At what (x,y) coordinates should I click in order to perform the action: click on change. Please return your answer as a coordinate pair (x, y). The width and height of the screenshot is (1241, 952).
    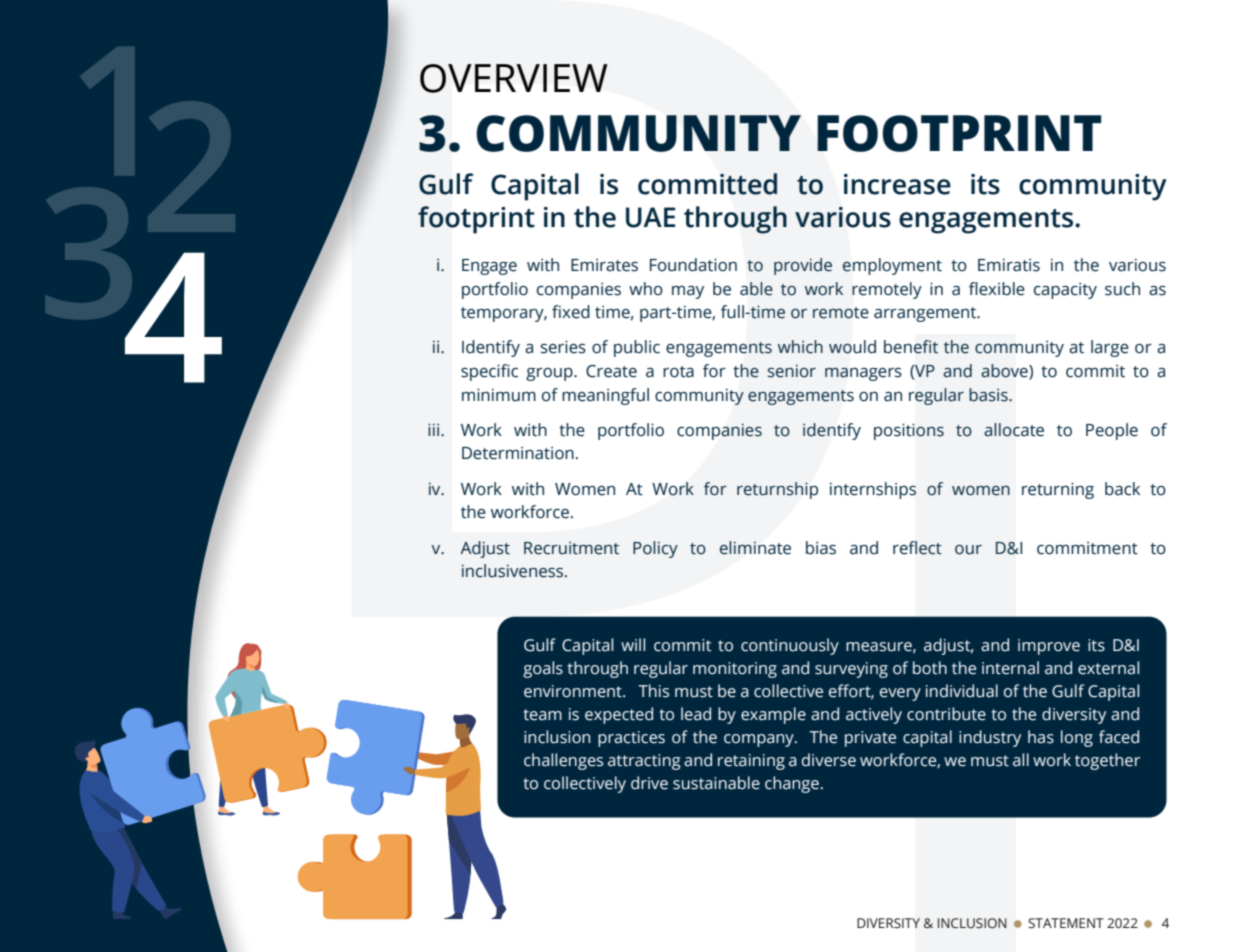
    Looking at the image, I should click on (792, 784).
